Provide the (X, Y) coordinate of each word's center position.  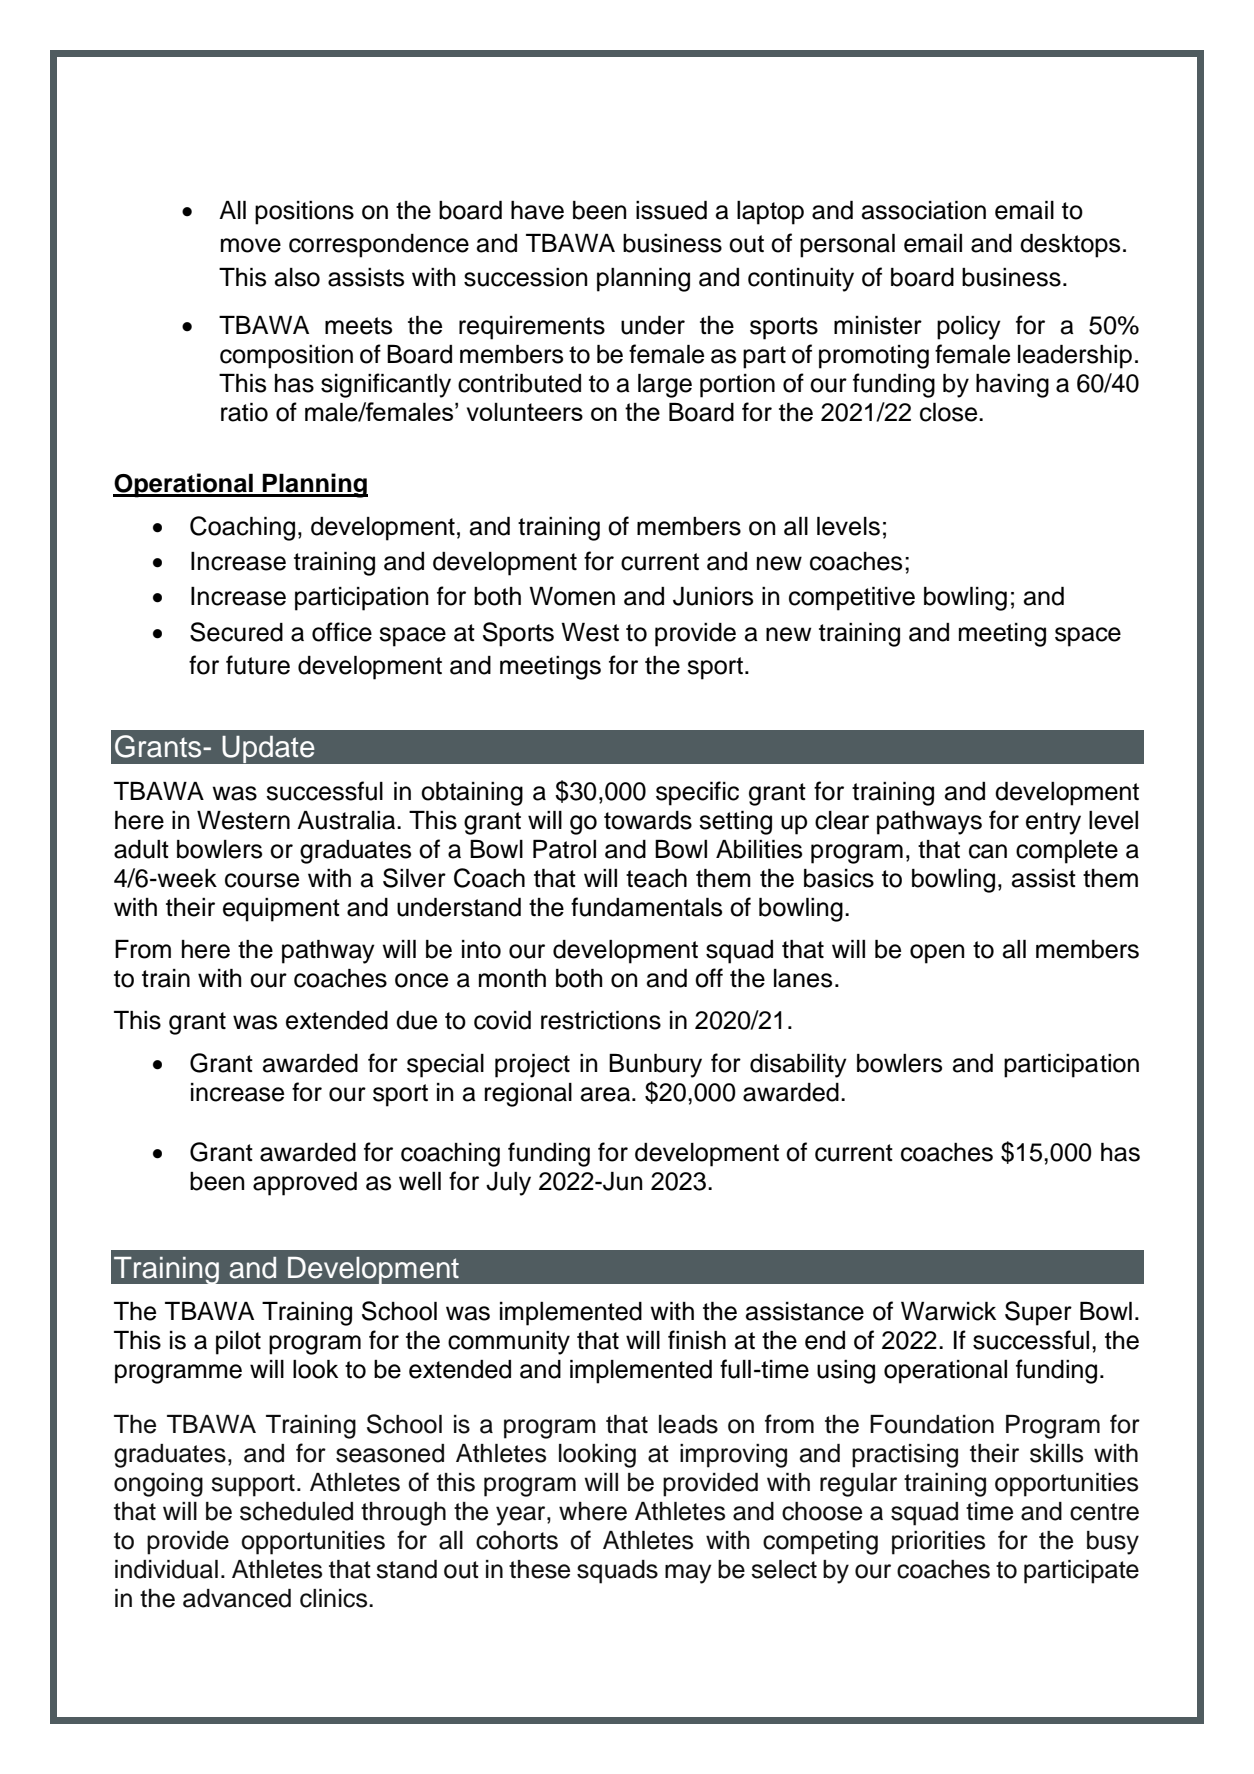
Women (572, 596)
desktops (1070, 246)
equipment (281, 910)
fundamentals (646, 907)
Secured (236, 632)
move (251, 245)
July (508, 1184)
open (937, 954)
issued (671, 210)
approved (305, 1184)
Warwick (948, 1311)
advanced (237, 1598)
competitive (852, 599)
